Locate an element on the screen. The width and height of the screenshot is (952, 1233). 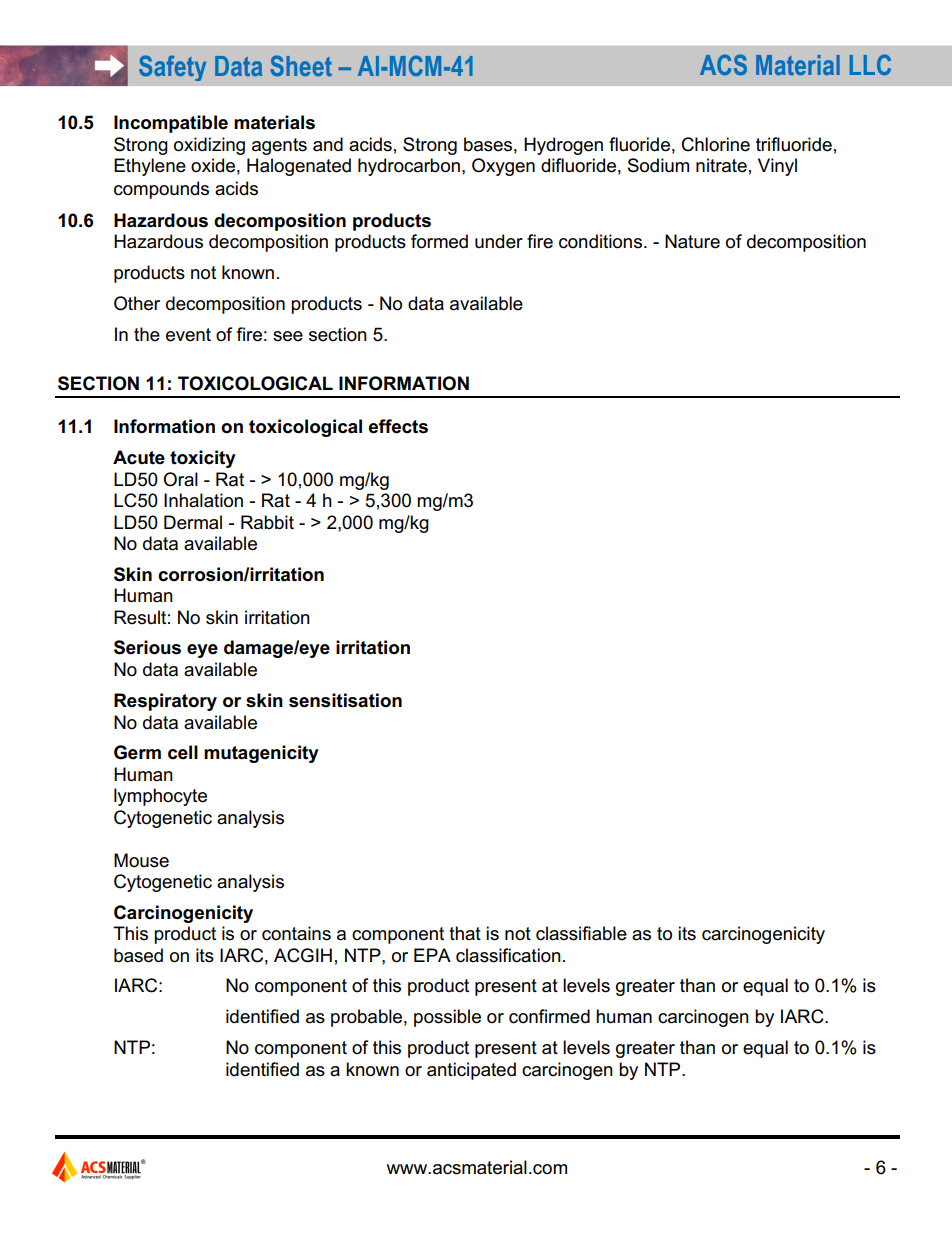
that is located at coordinates (465, 933).
